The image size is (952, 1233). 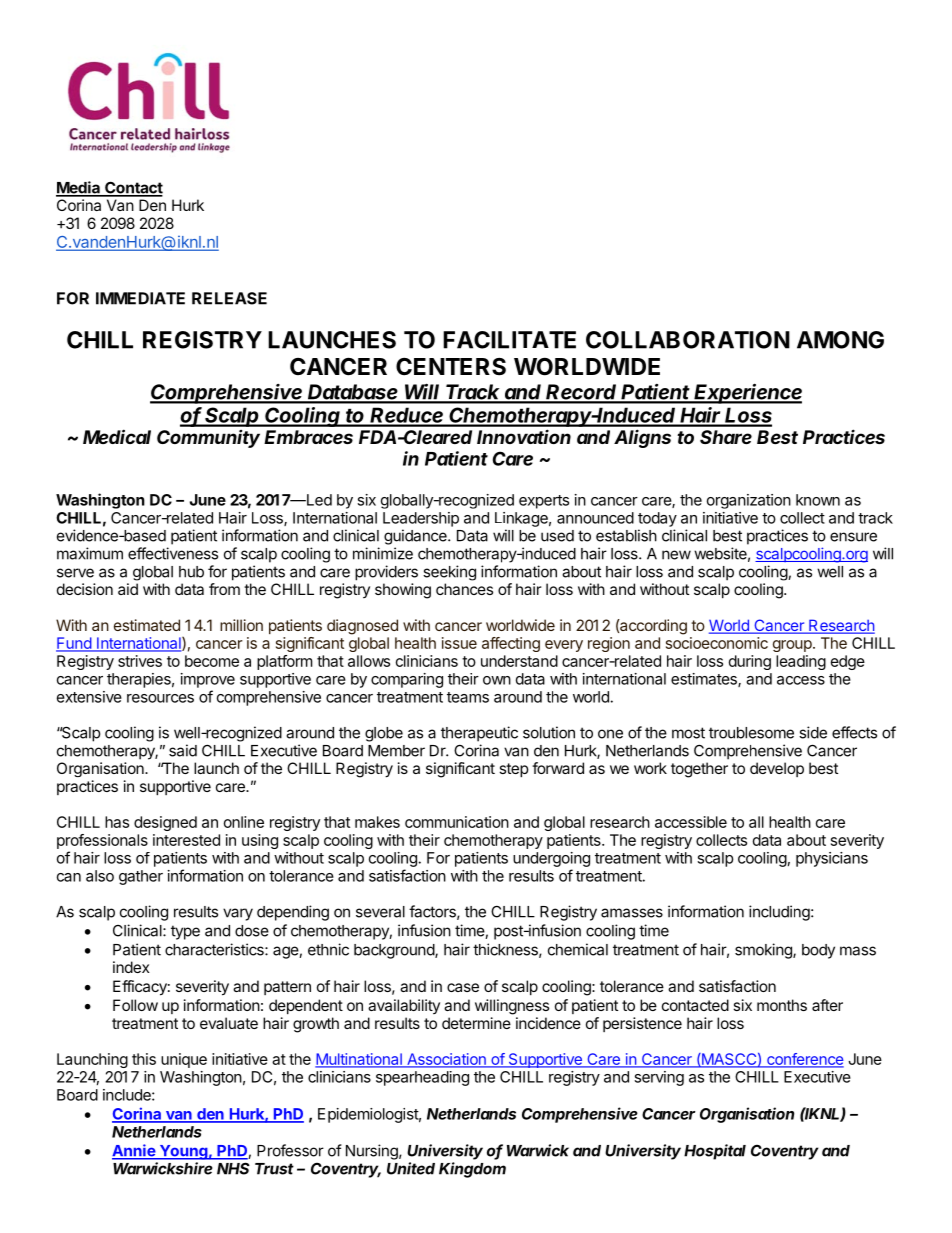 I want to click on index, so click(x=131, y=967).
